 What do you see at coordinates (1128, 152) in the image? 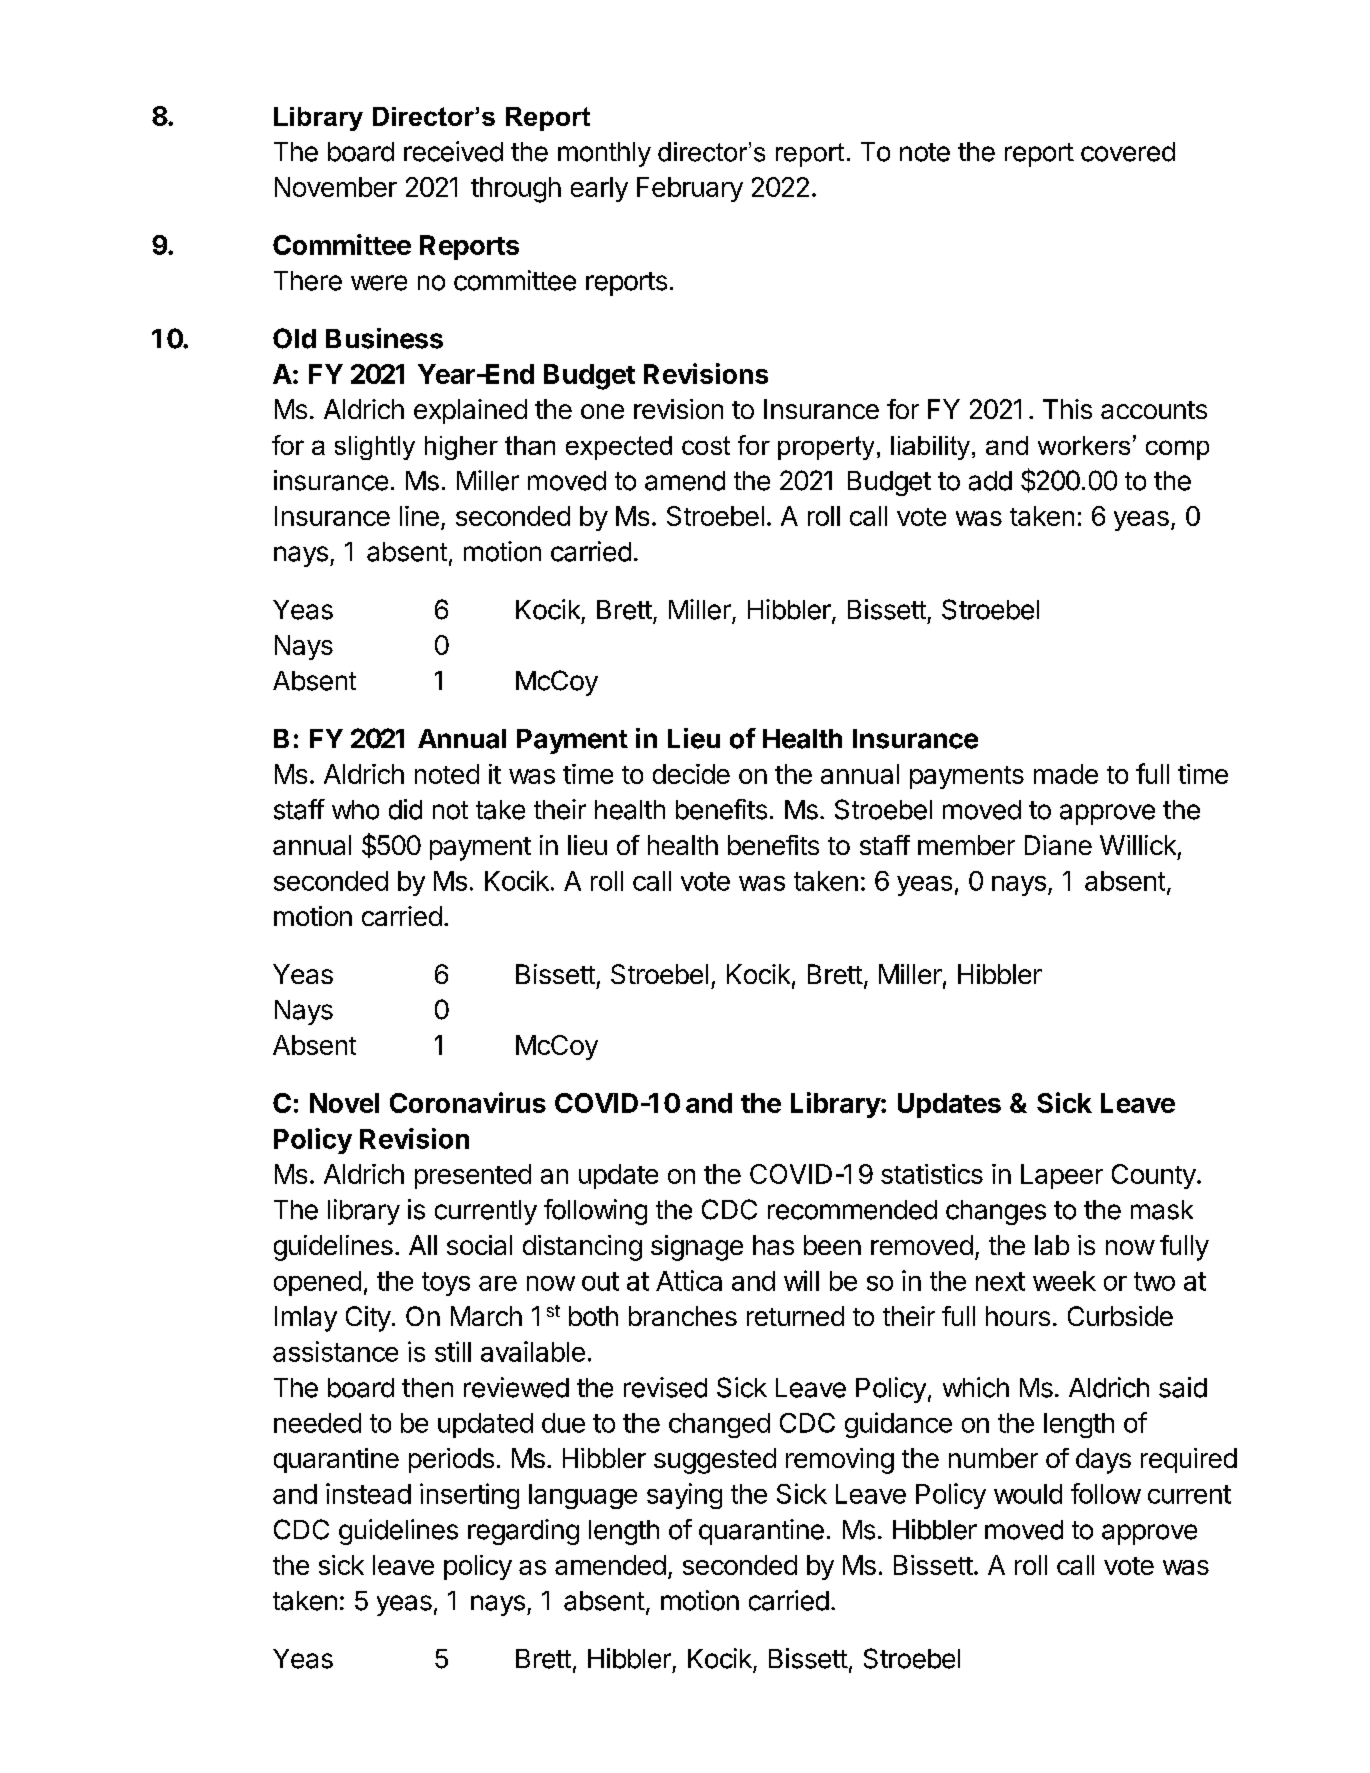
I see `covered` at bounding box center [1128, 152].
